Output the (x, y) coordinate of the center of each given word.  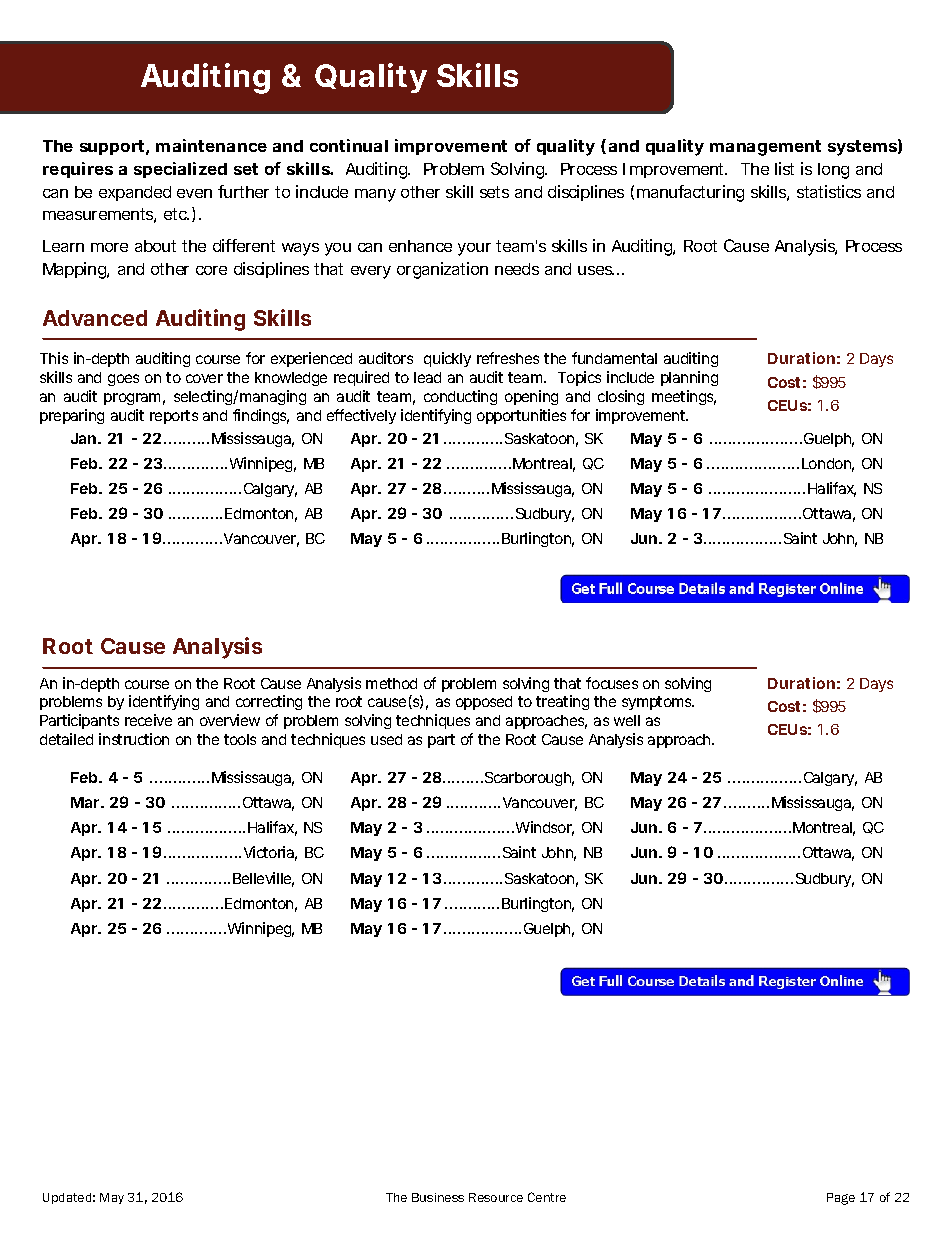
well (627, 720)
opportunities (521, 416)
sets (494, 192)
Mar (87, 802)
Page (841, 1199)
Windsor (545, 828)
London (828, 465)
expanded (135, 193)
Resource (496, 1197)
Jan (85, 438)
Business (438, 1197)
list (784, 168)
